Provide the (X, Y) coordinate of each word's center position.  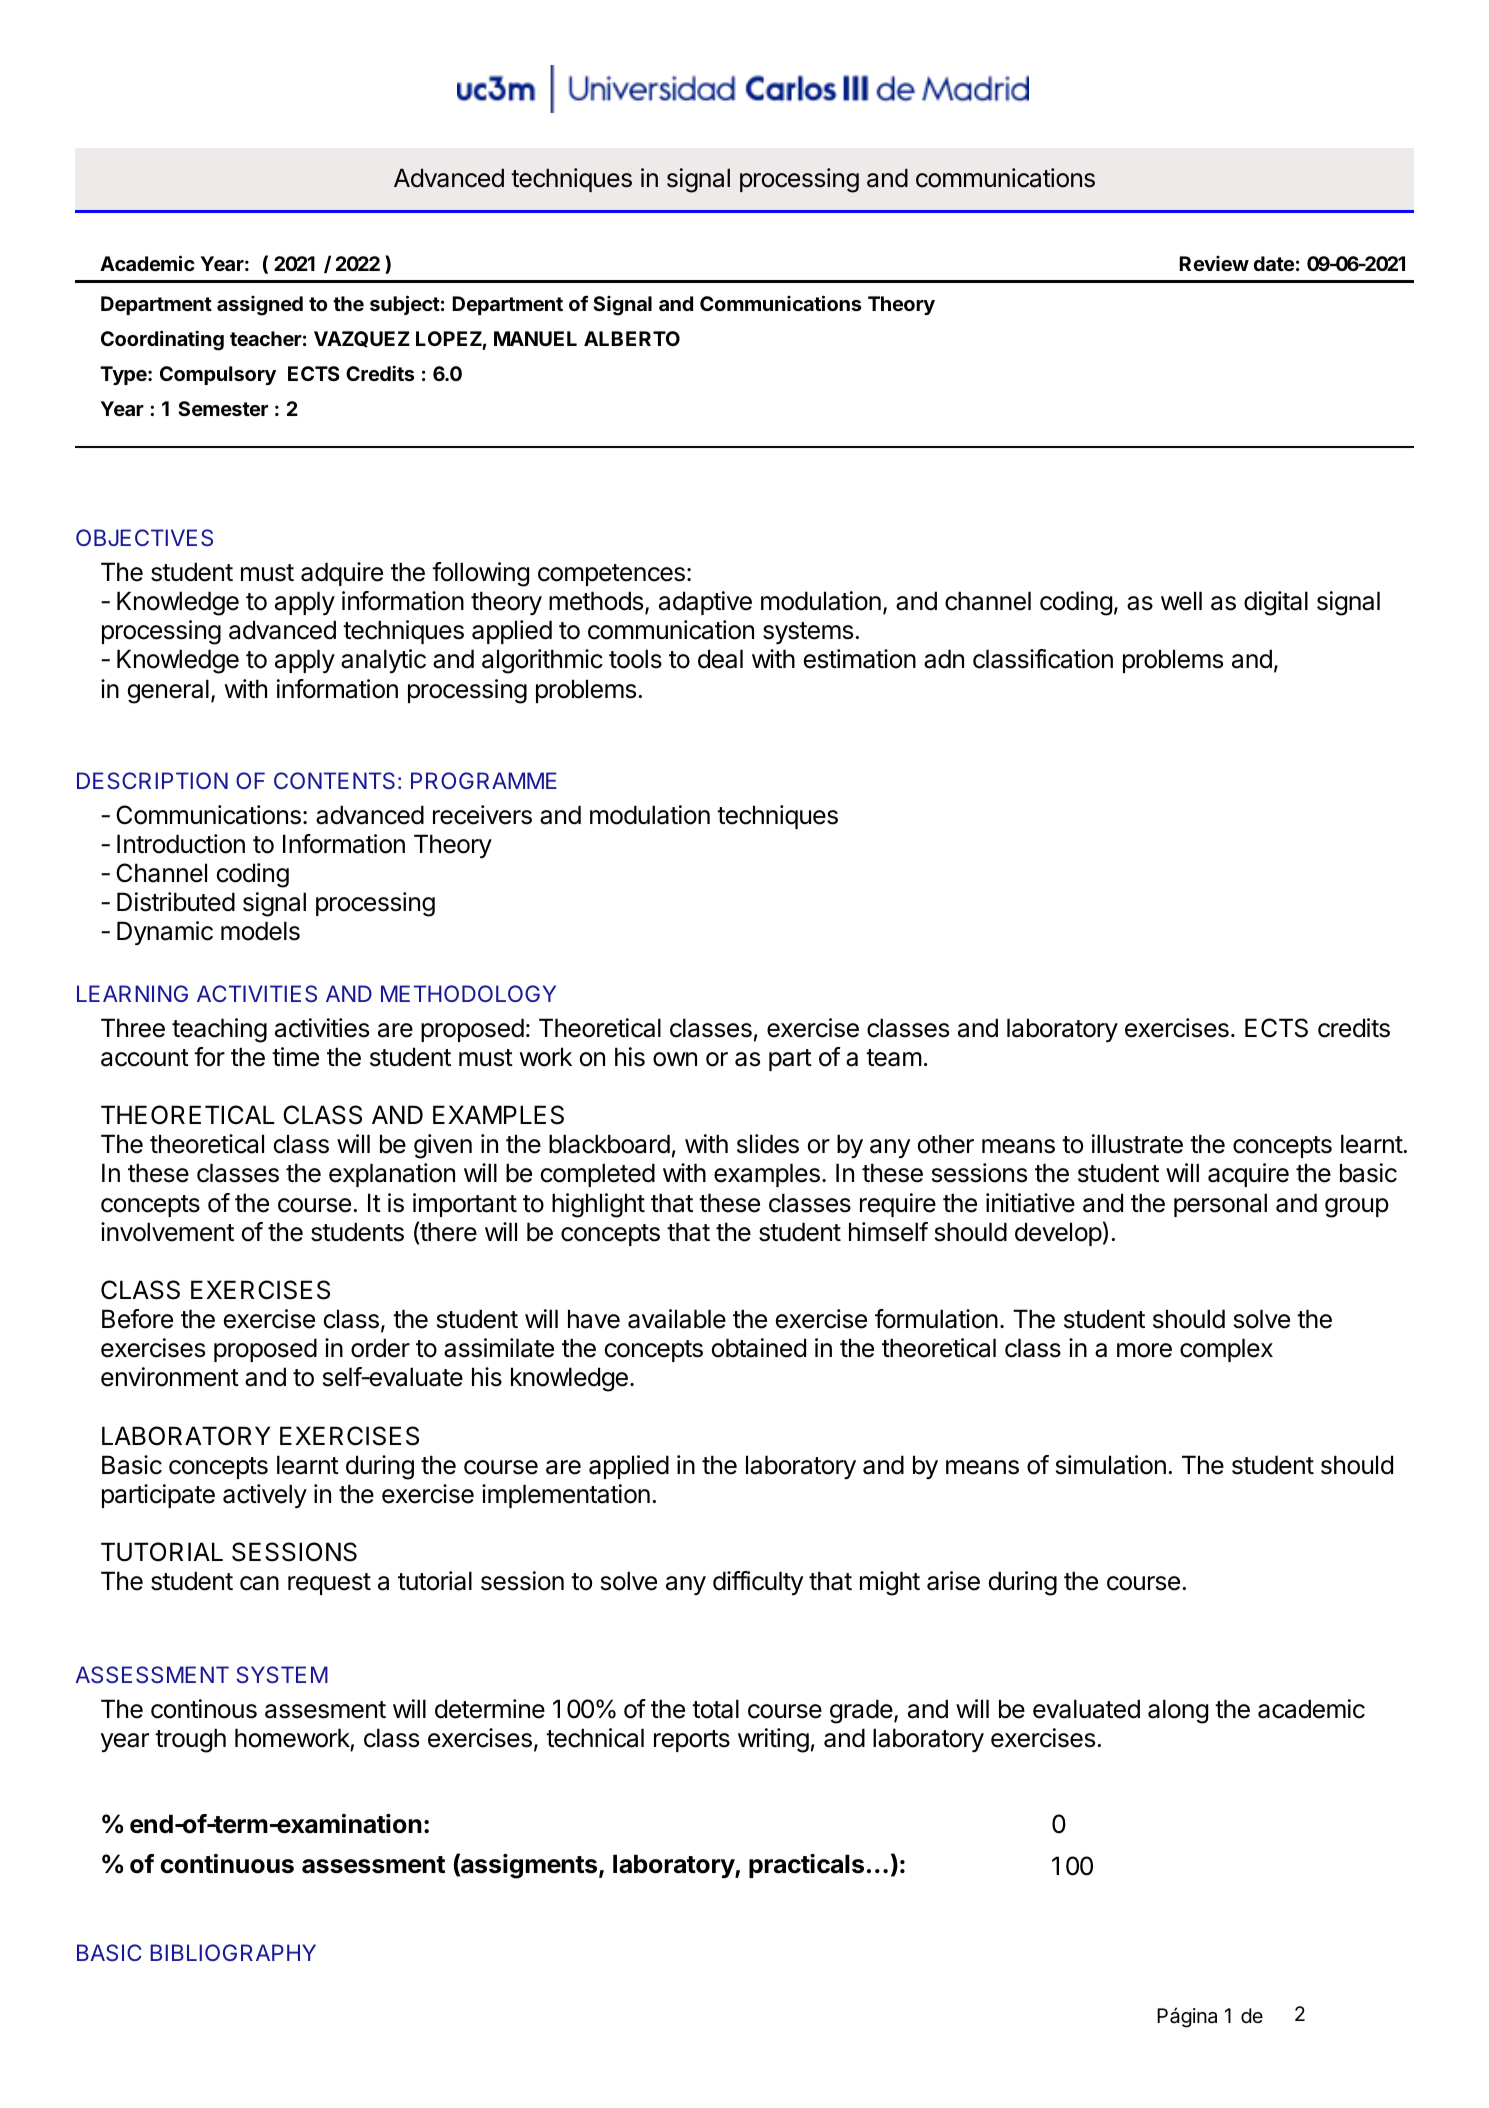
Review (1214, 263)
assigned (260, 306)
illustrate (1137, 1144)
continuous (227, 1864)
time (295, 1057)
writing (773, 1740)
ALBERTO (632, 338)
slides (768, 1144)
